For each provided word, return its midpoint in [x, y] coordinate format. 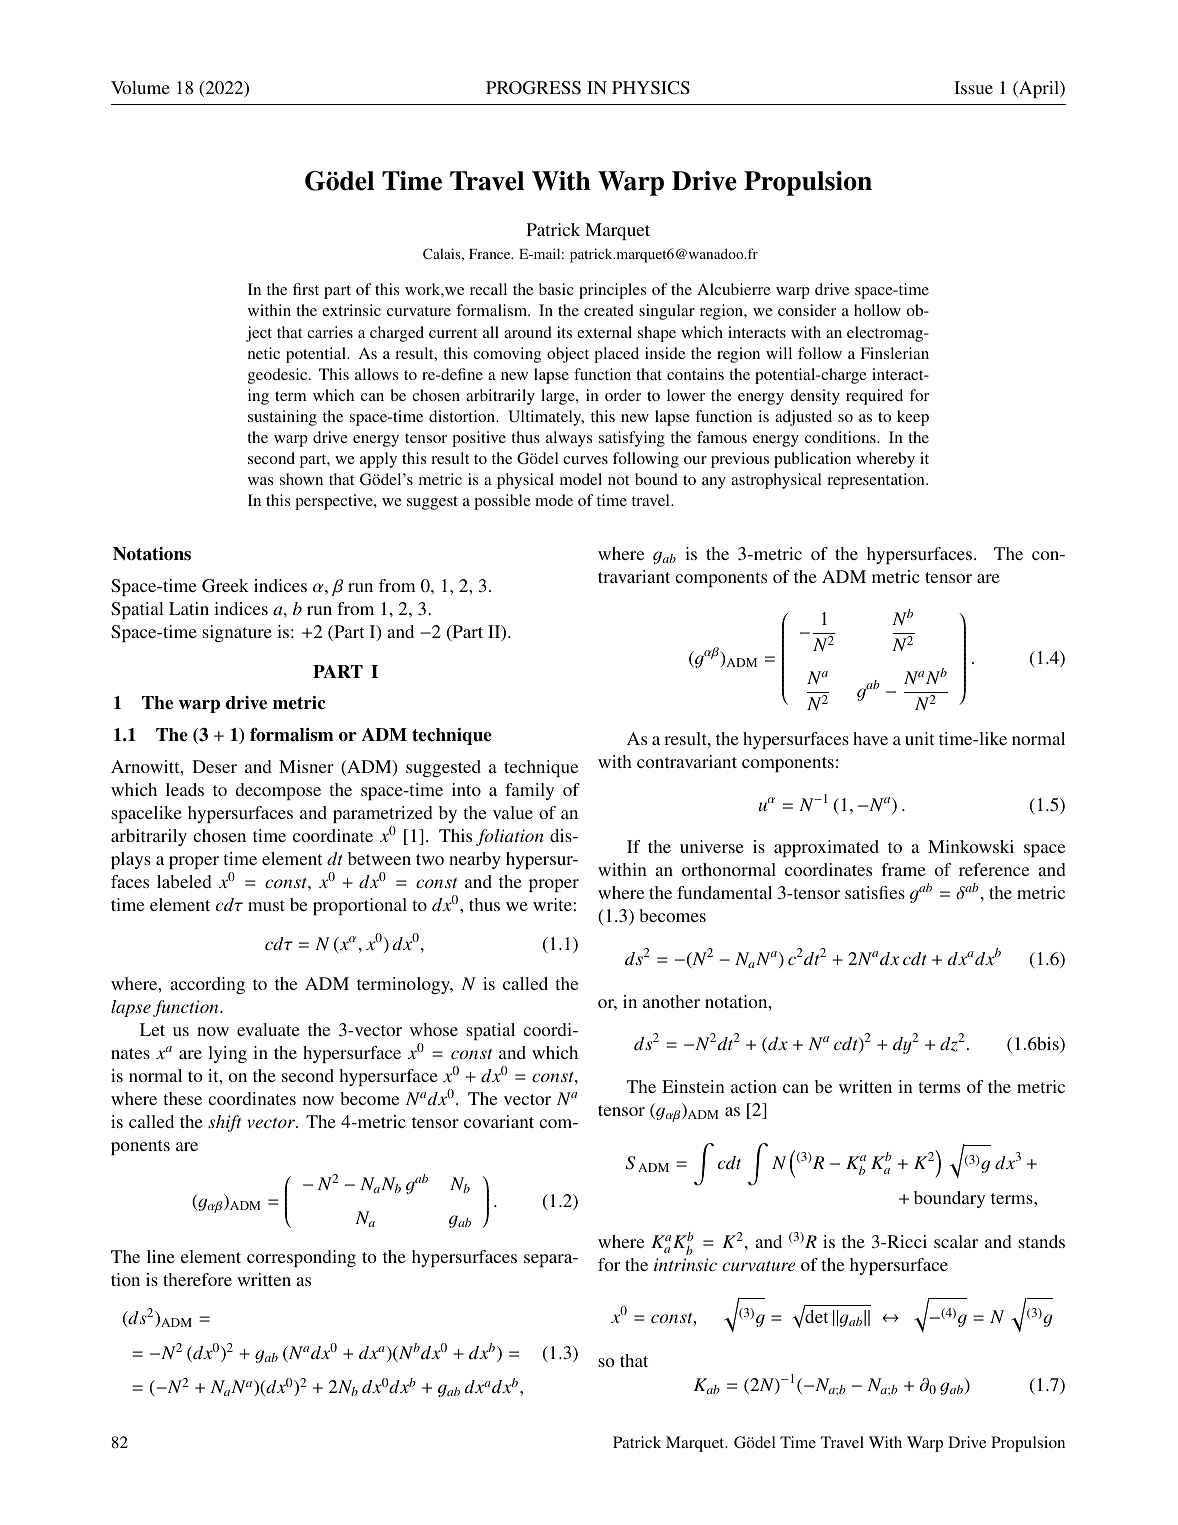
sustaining [282, 418]
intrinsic [685, 1264]
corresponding [301, 1258]
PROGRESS [533, 88]
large [559, 397]
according [207, 985]
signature [237, 633]
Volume [140, 87]
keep [913, 418]
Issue [973, 87]
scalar [956, 1241]
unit [919, 738]
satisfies [875, 892]
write [552, 904]
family [529, 791]
